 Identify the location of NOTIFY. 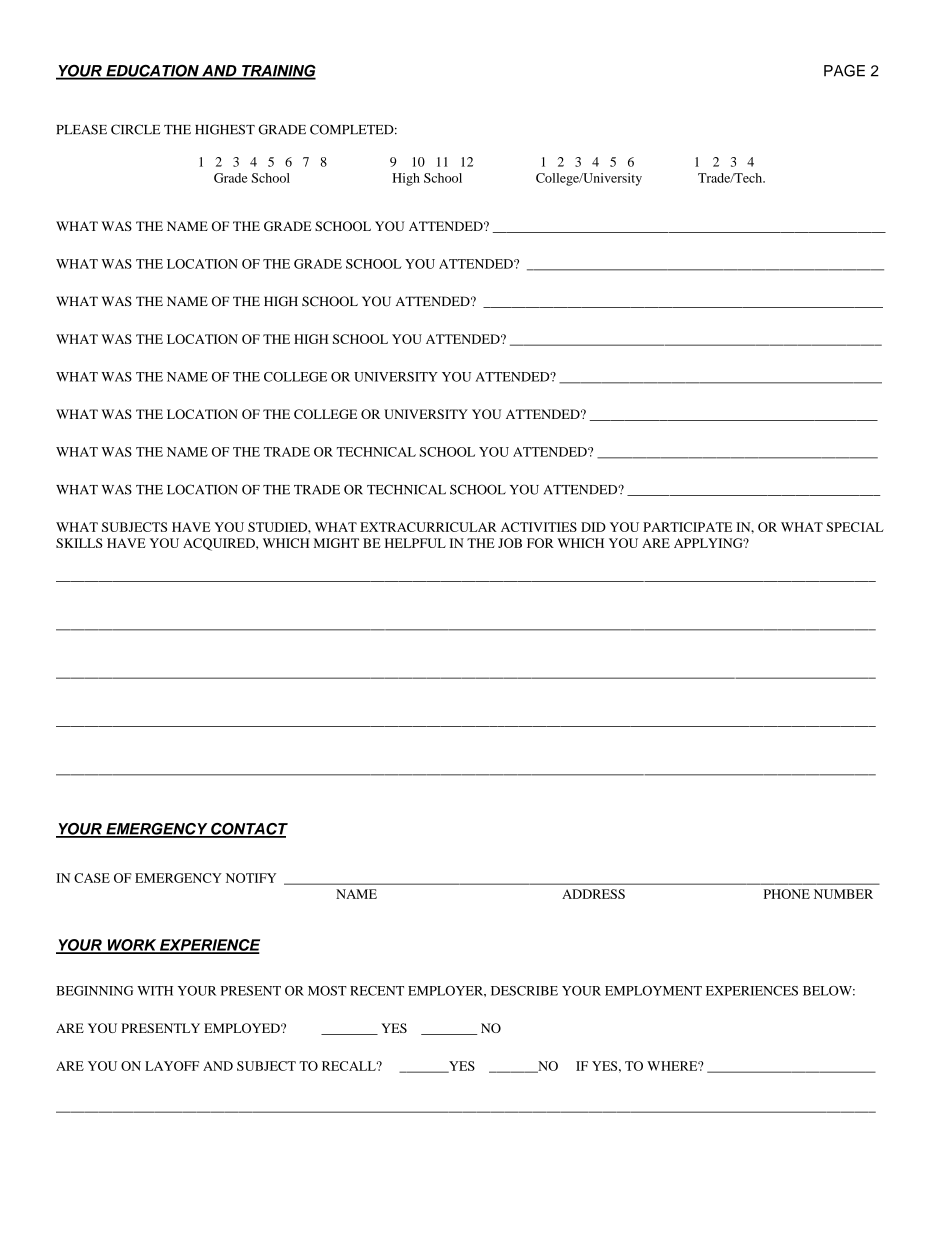
(251, 878).
